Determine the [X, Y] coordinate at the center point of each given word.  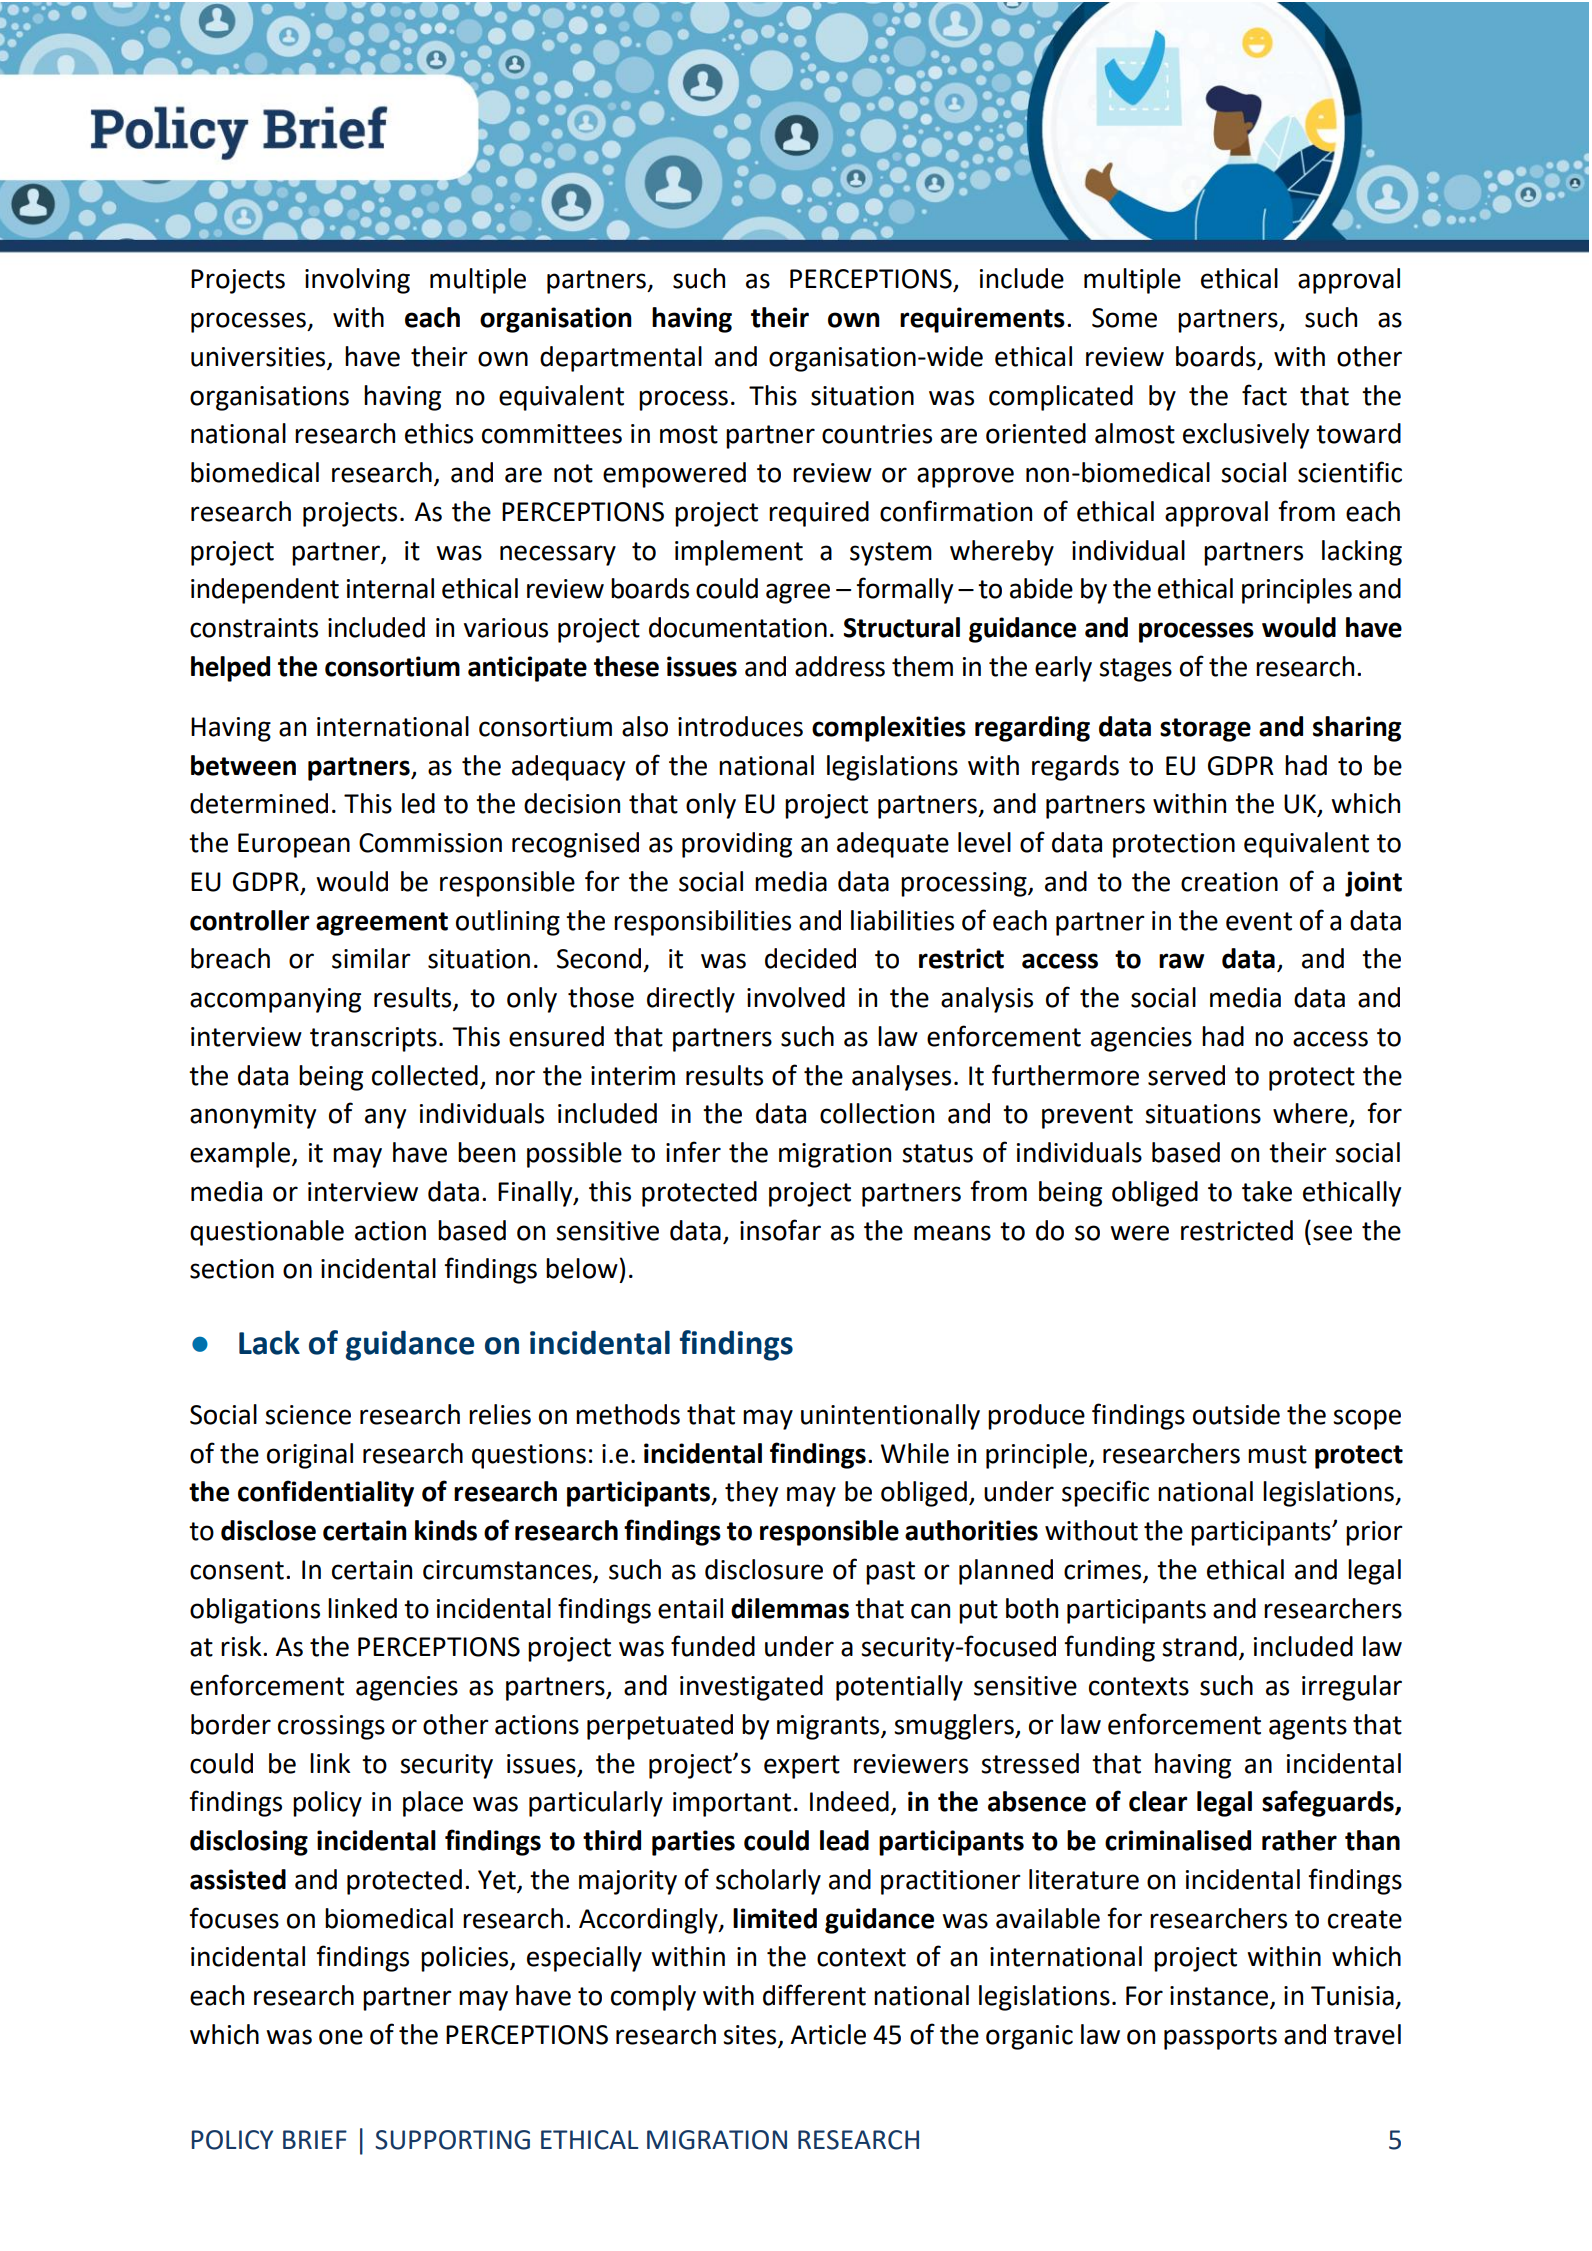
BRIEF [315, 2139]
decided [810, 958]
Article [828, 2034]
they [751, 1494]
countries [877, 434]
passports [1220, 2038]
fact [1264, 395]
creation [1229, 882]
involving [357, 281]
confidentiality [326, 1493]
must [1277, 1454]
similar [371, 958]
